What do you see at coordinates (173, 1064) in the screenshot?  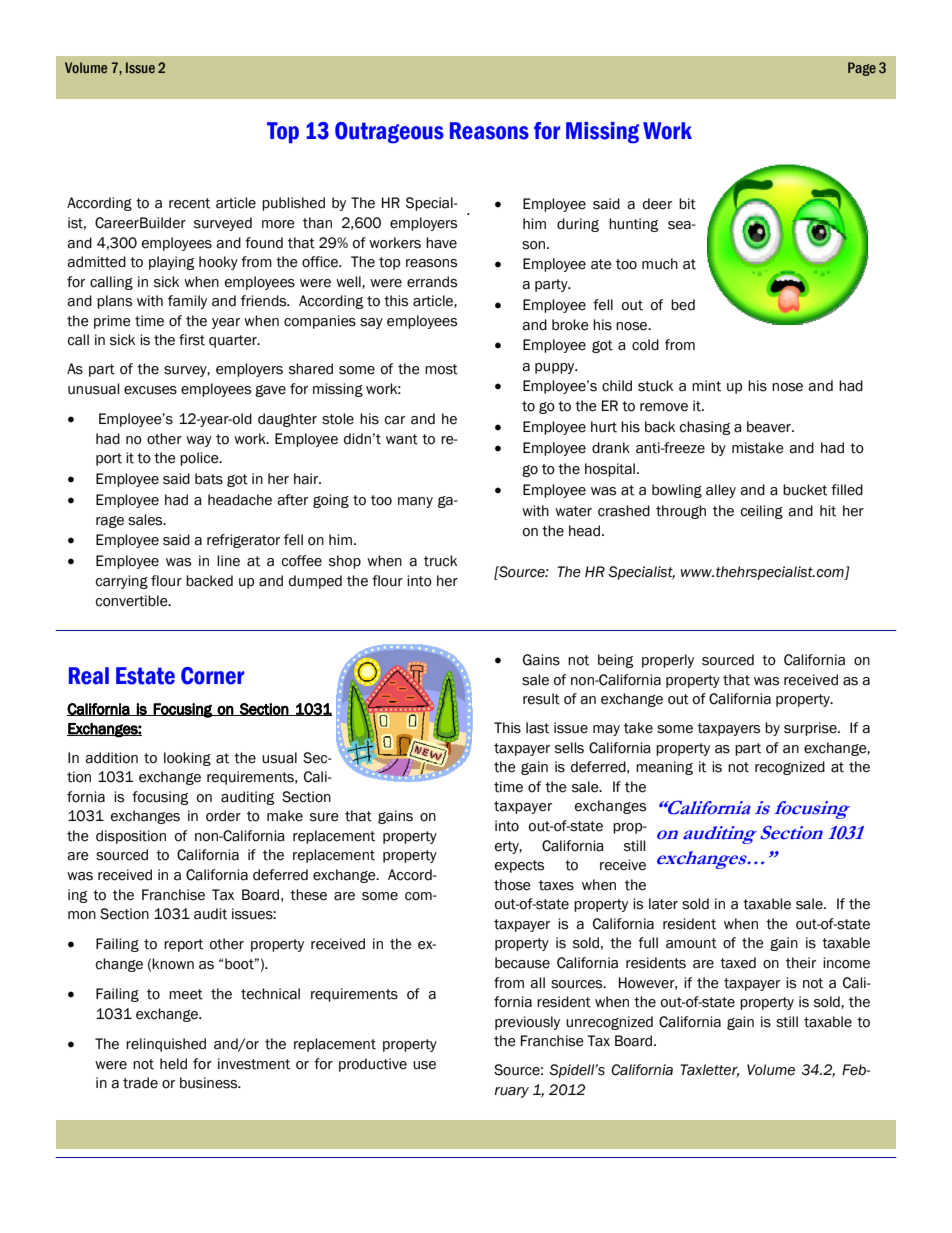 I see `held` at bounding box center [173, 1064].
